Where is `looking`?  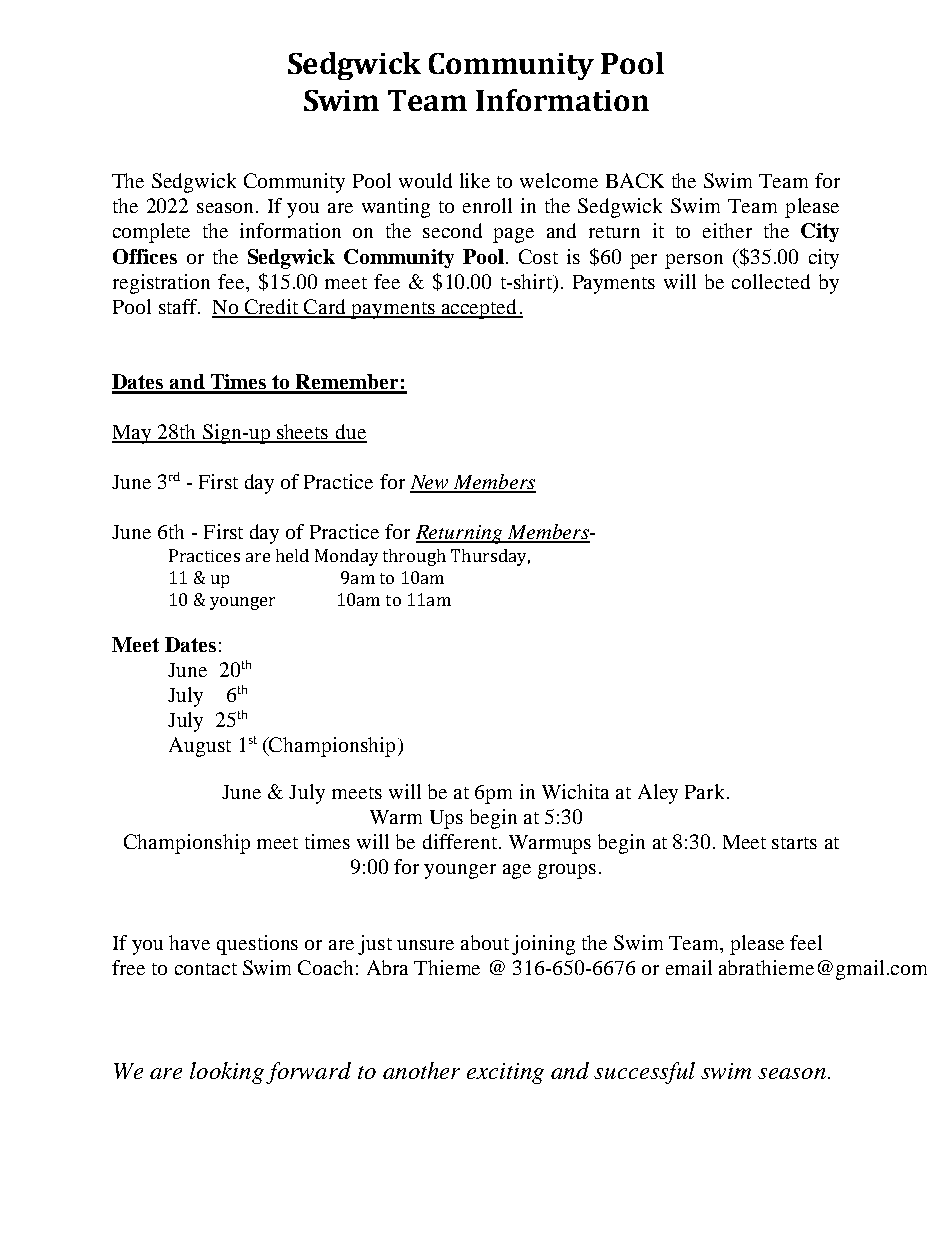
looking is located at coordinates (227, 1073).
